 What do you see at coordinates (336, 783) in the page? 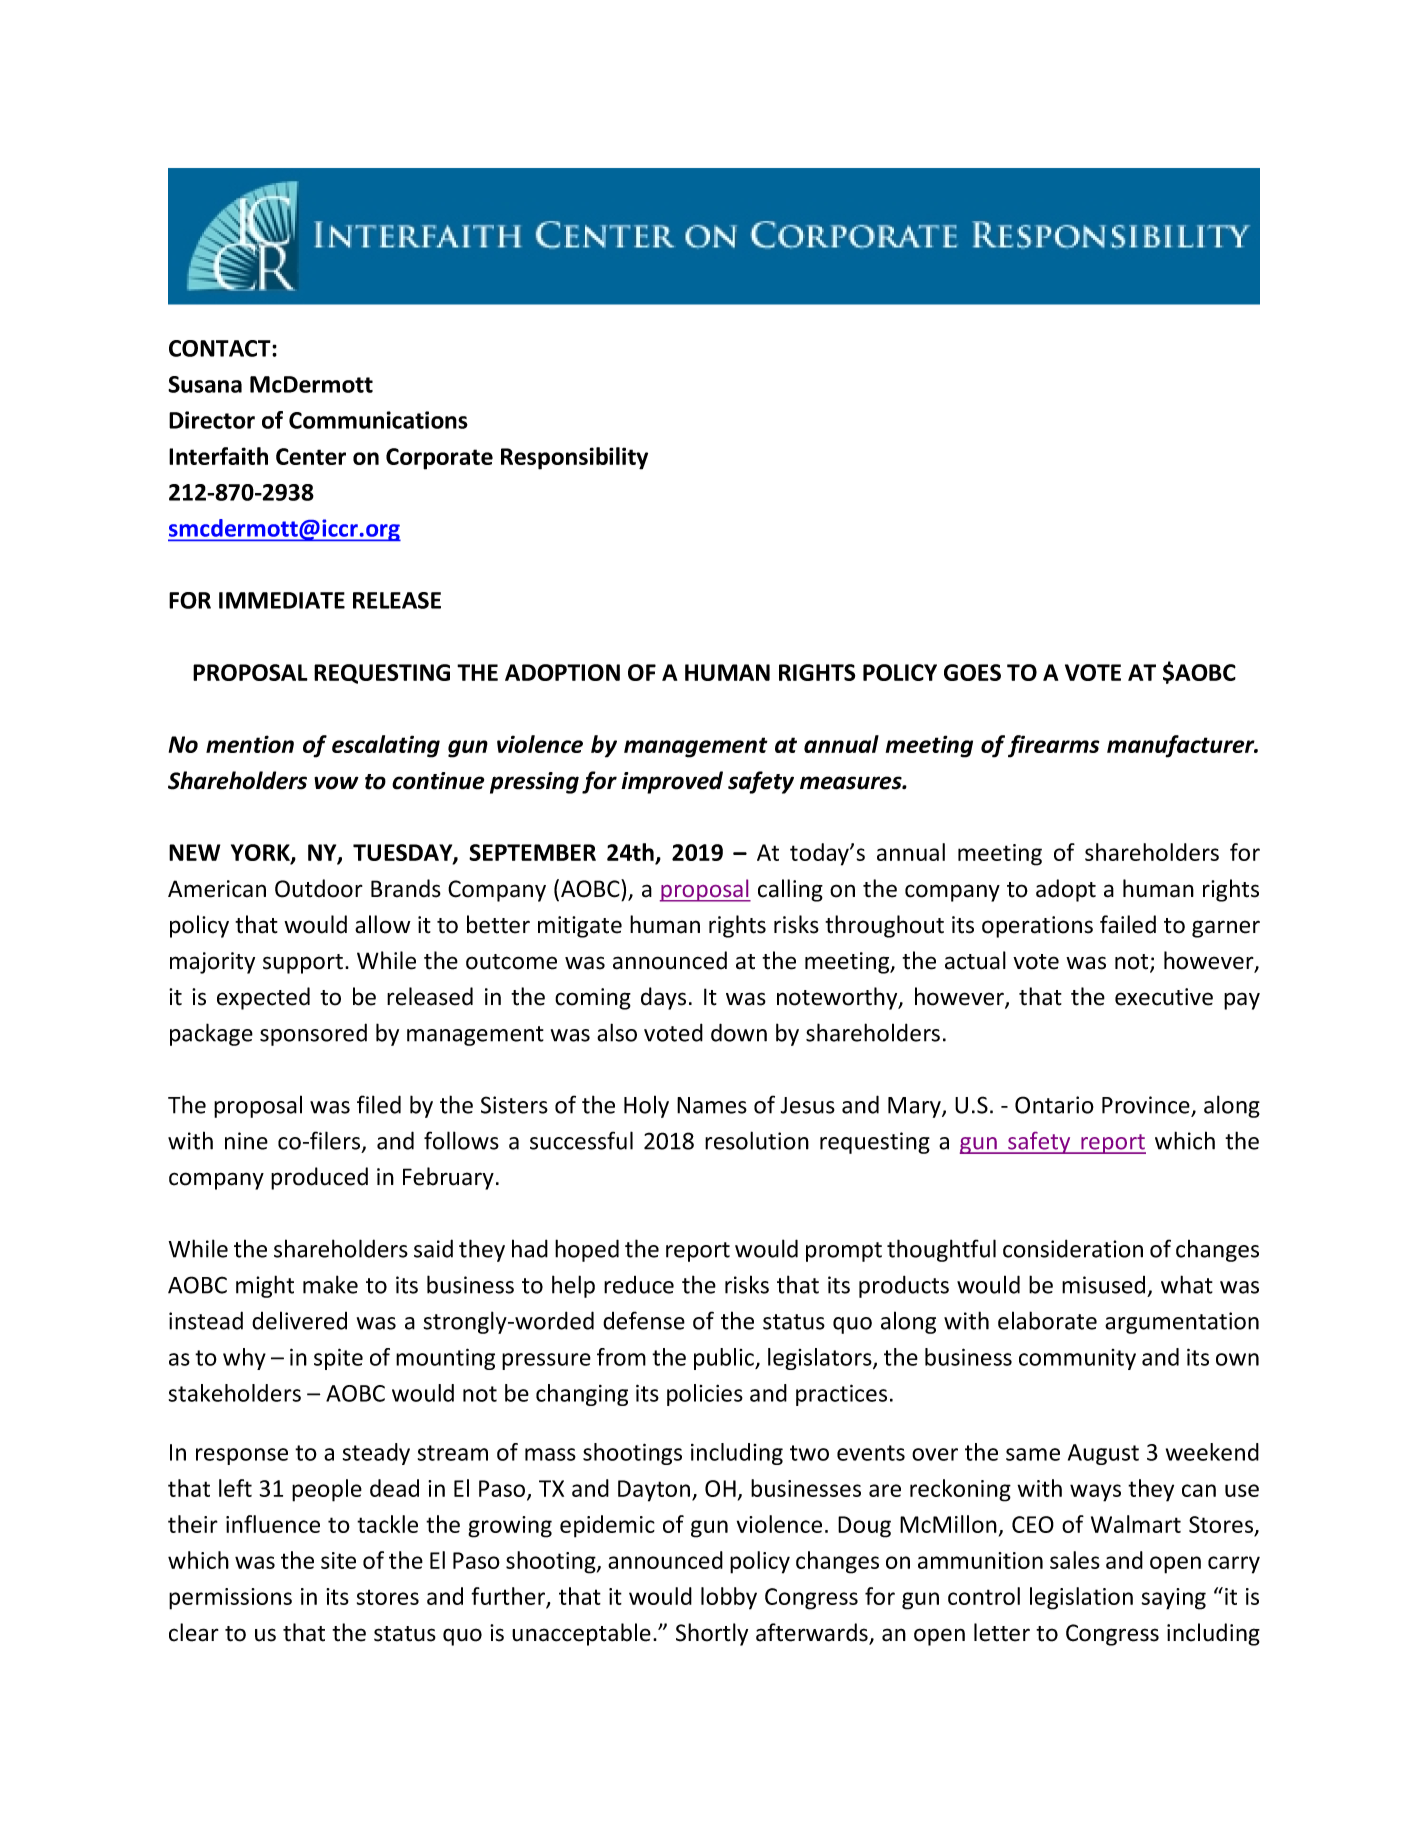
I see `vow` at bounding box center [336, 783].
